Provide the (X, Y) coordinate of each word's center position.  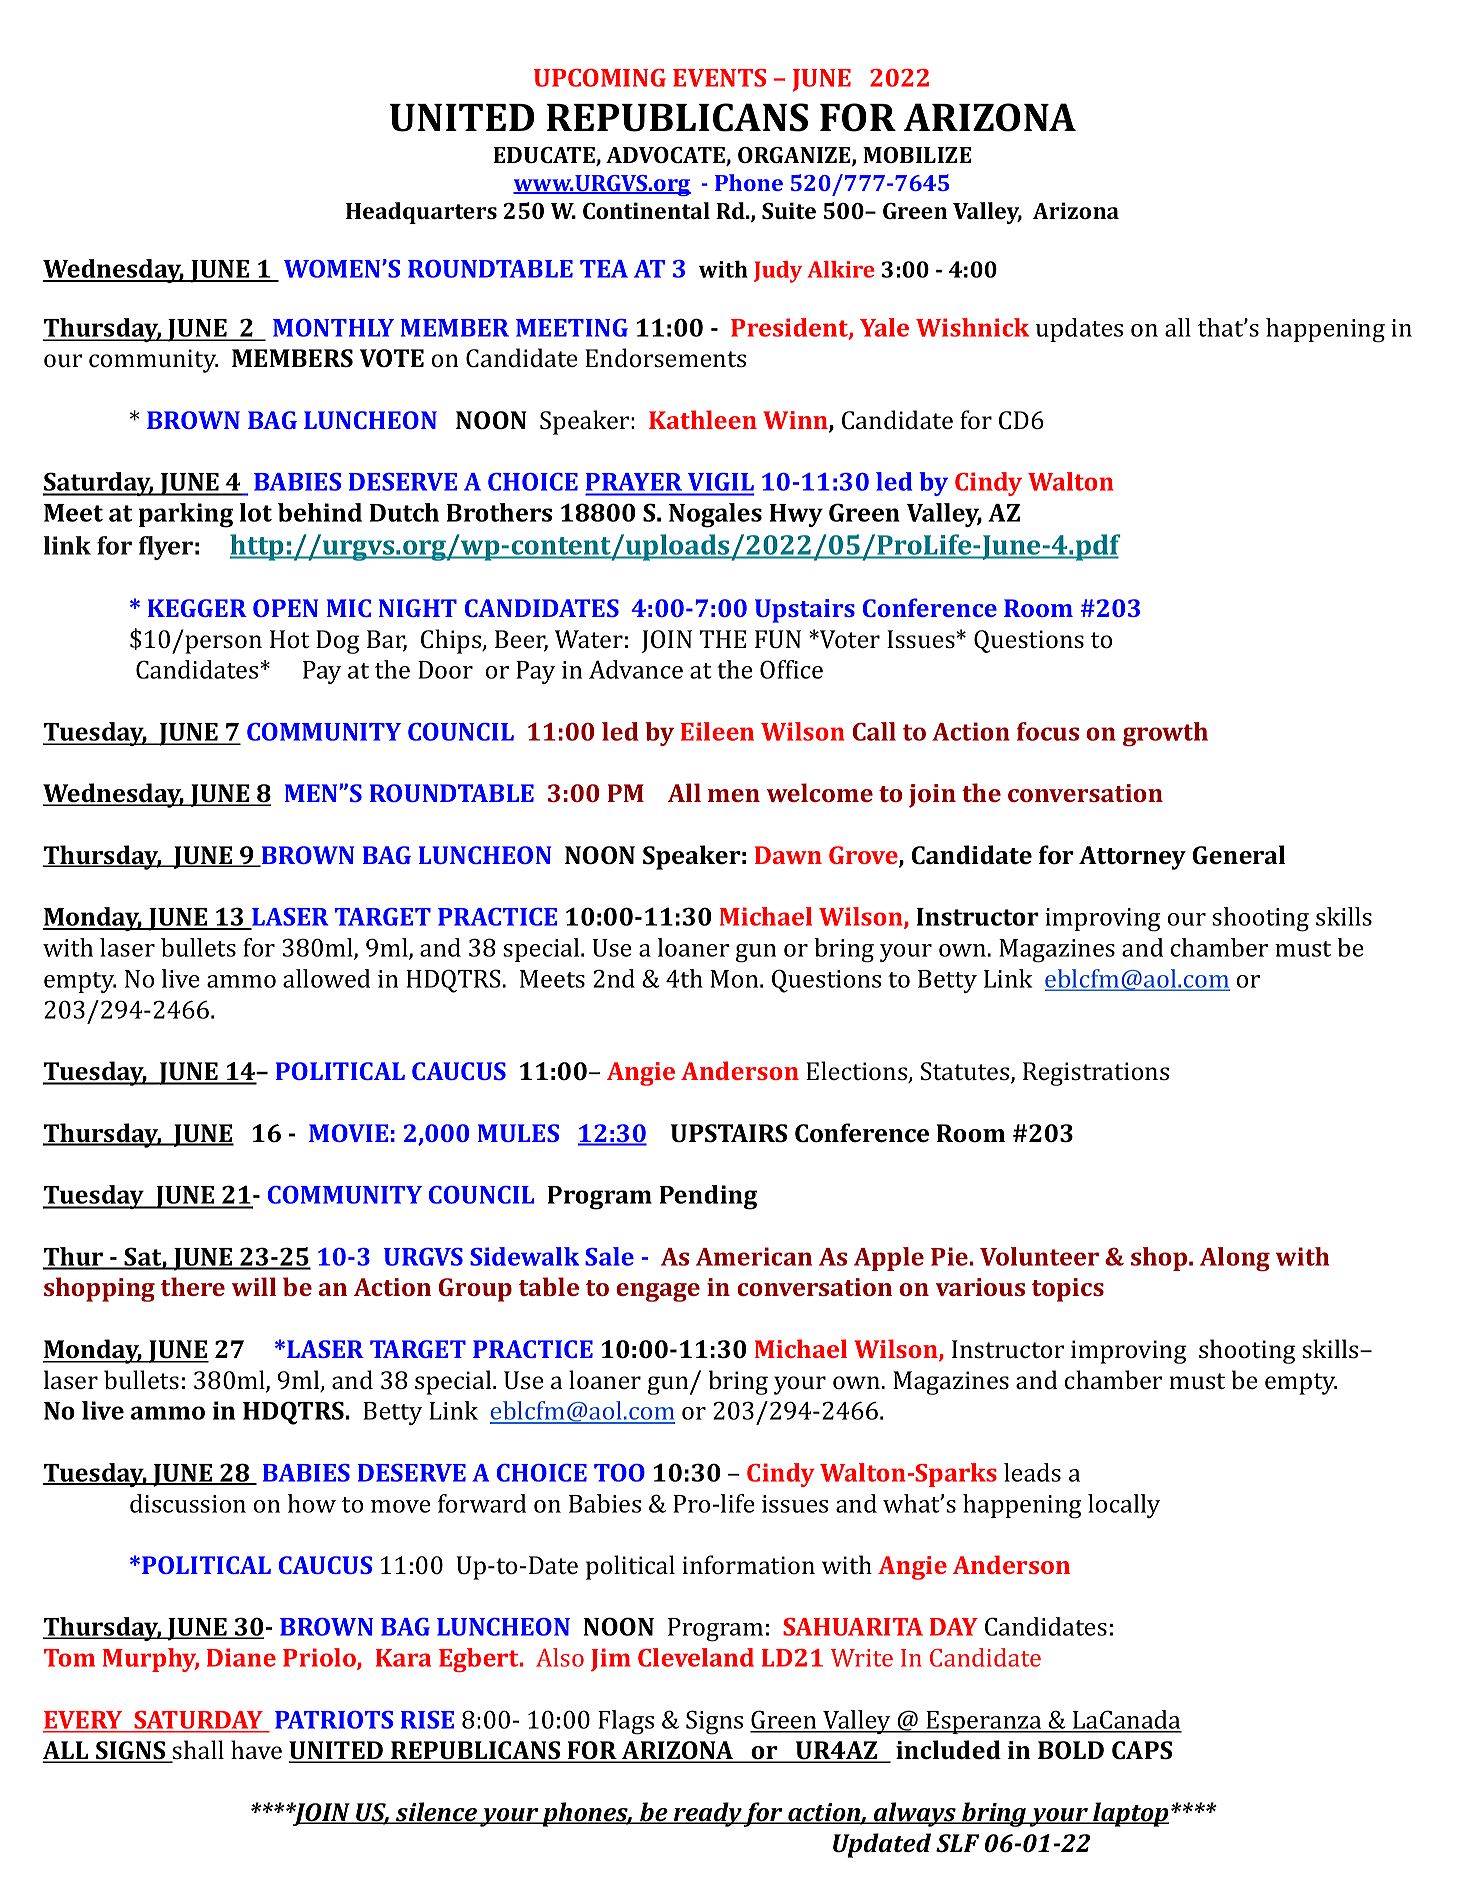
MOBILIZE (917, 155)
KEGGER (197, 608)
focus (1048, 731)
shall (197, 1751)
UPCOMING (600, 78)
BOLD (1071, 1750)
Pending (708, 1197)
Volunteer (1039, 1256)
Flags (626, 1722)
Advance (636, 669)
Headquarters (421, 213)
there (193, 1286)
